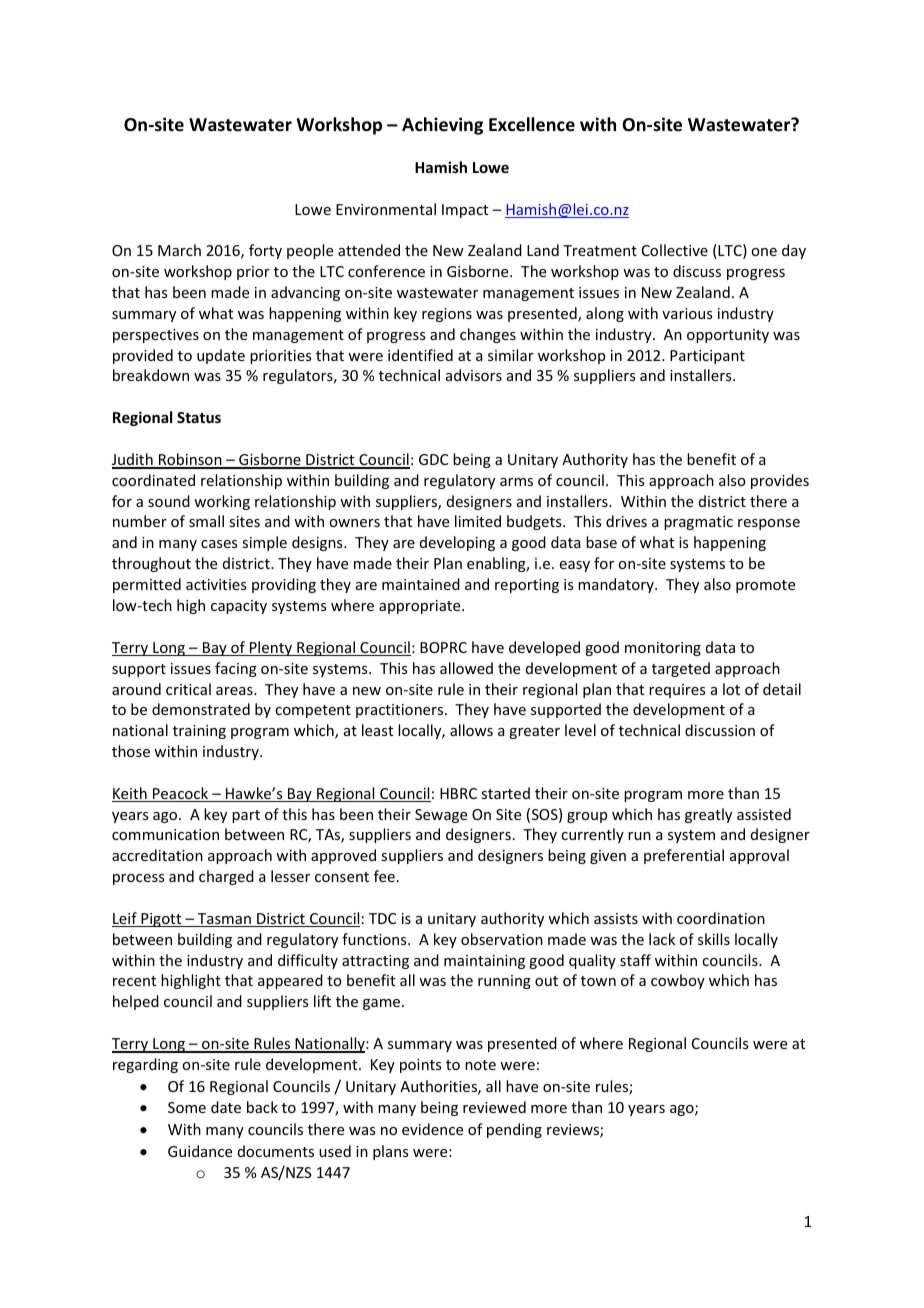 The height and width of the document is (1308, 924). I want to click on appropriate, so click(421, 607).
